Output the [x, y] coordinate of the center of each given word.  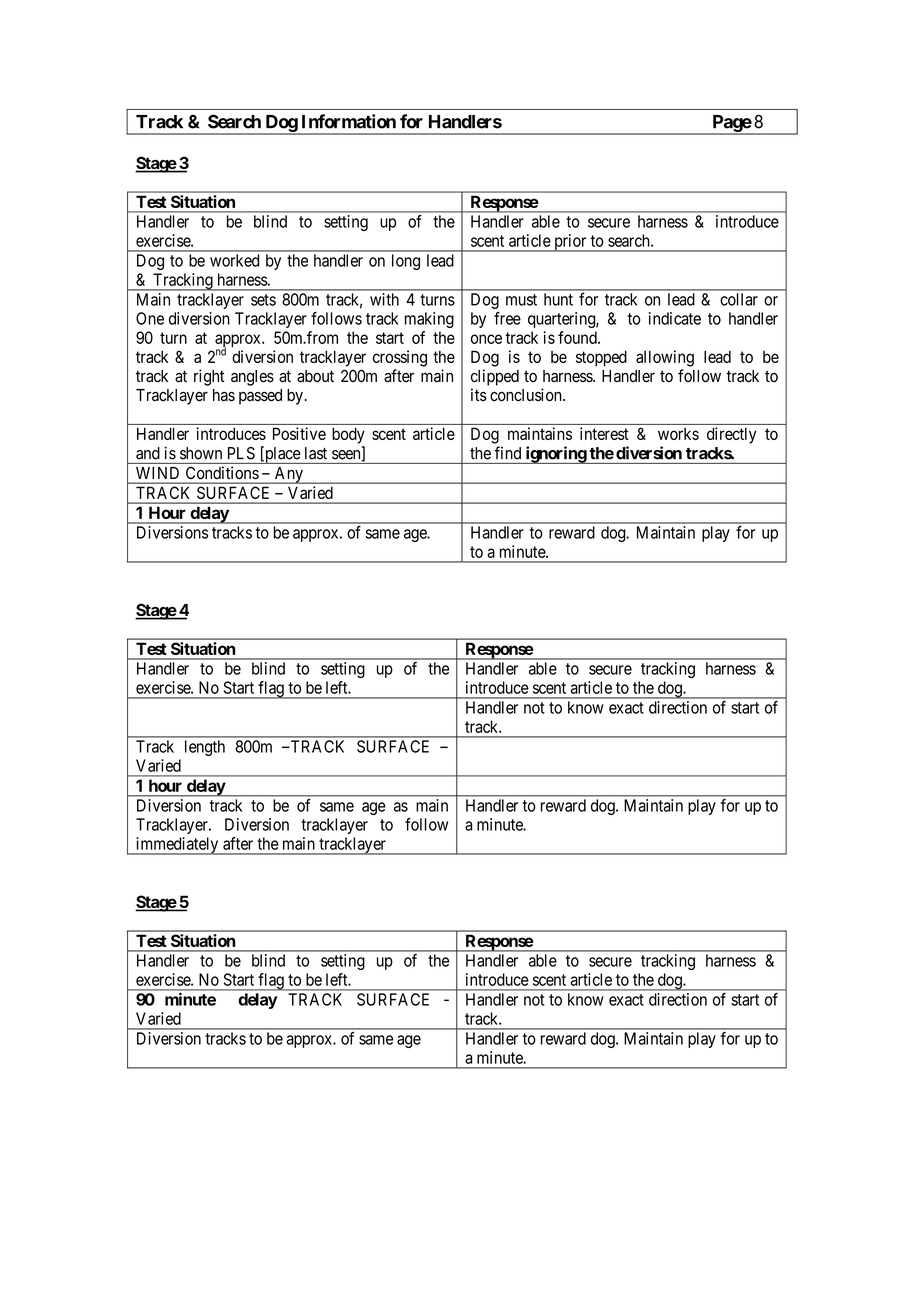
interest [604, 433]
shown [201, 453]
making [429, 320]
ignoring [555, 455]
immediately [177, 846]
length [205, 748]
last [316, 453]
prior [570, 243]
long [406, 262]
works [678, 433]
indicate [675, 318]
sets [263, 300]
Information [349, 121]
